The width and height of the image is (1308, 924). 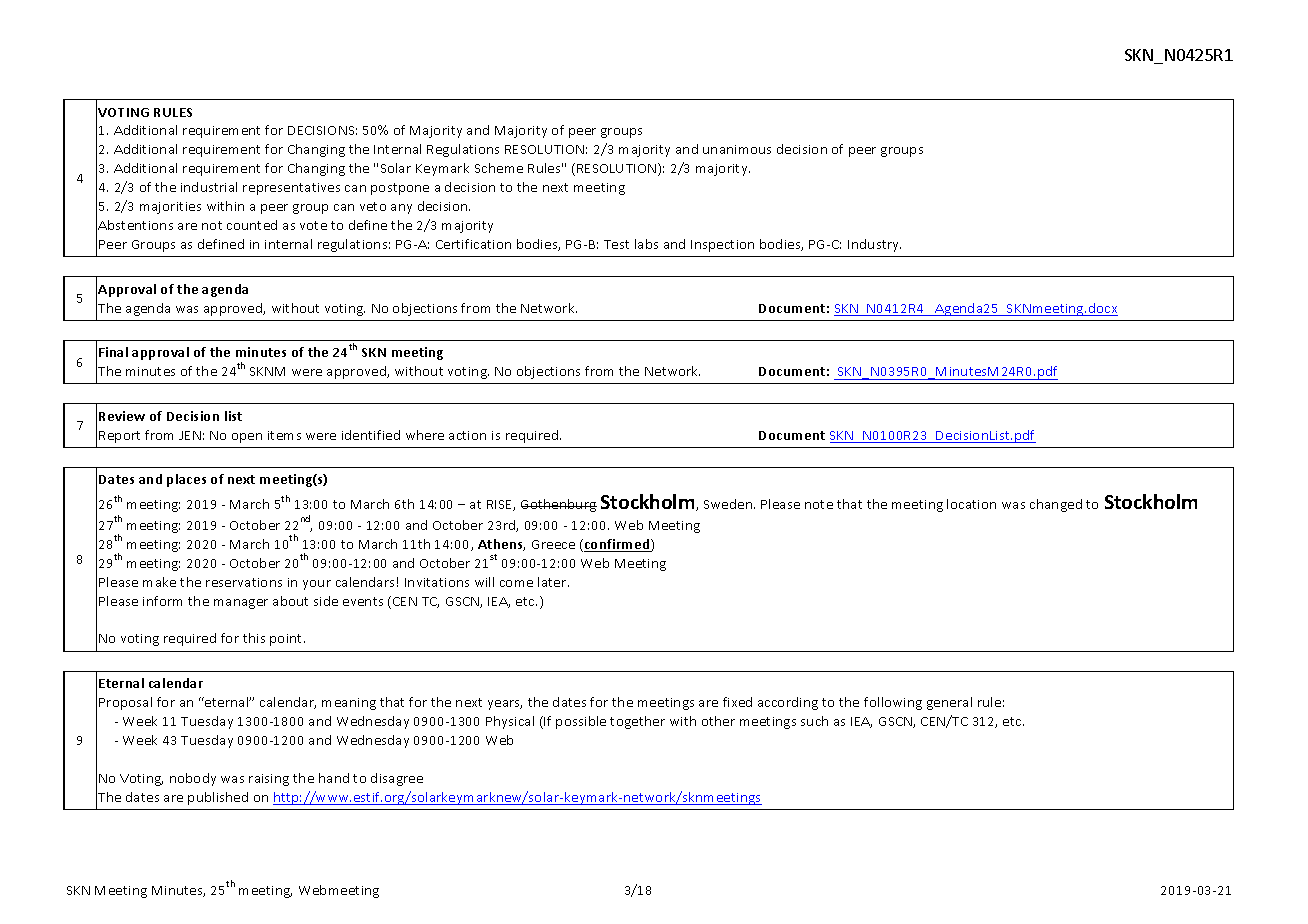 I want to click on industrial, so click(x=209, y=187).
